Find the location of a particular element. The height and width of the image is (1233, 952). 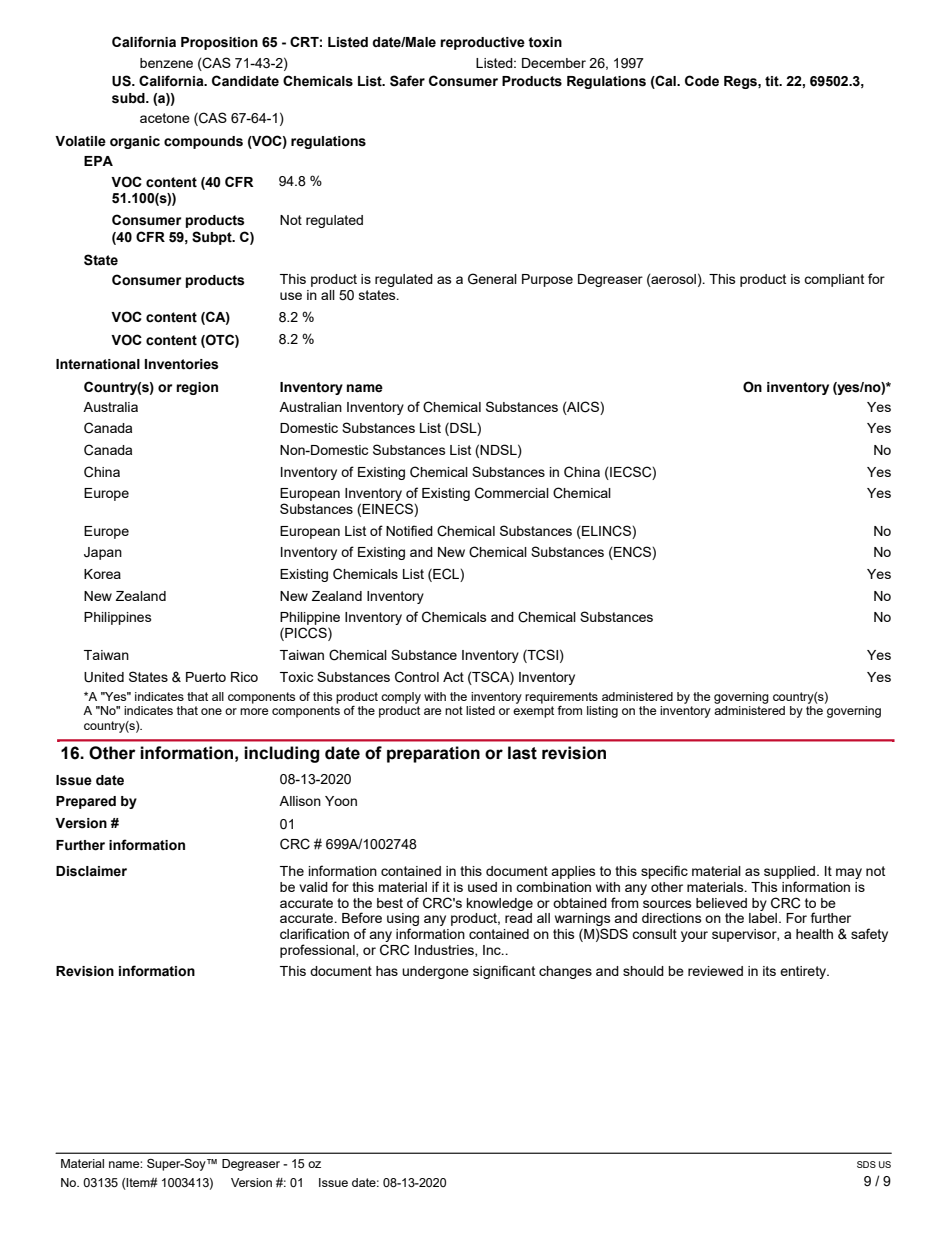

more is located at coordinates (254, 711).
